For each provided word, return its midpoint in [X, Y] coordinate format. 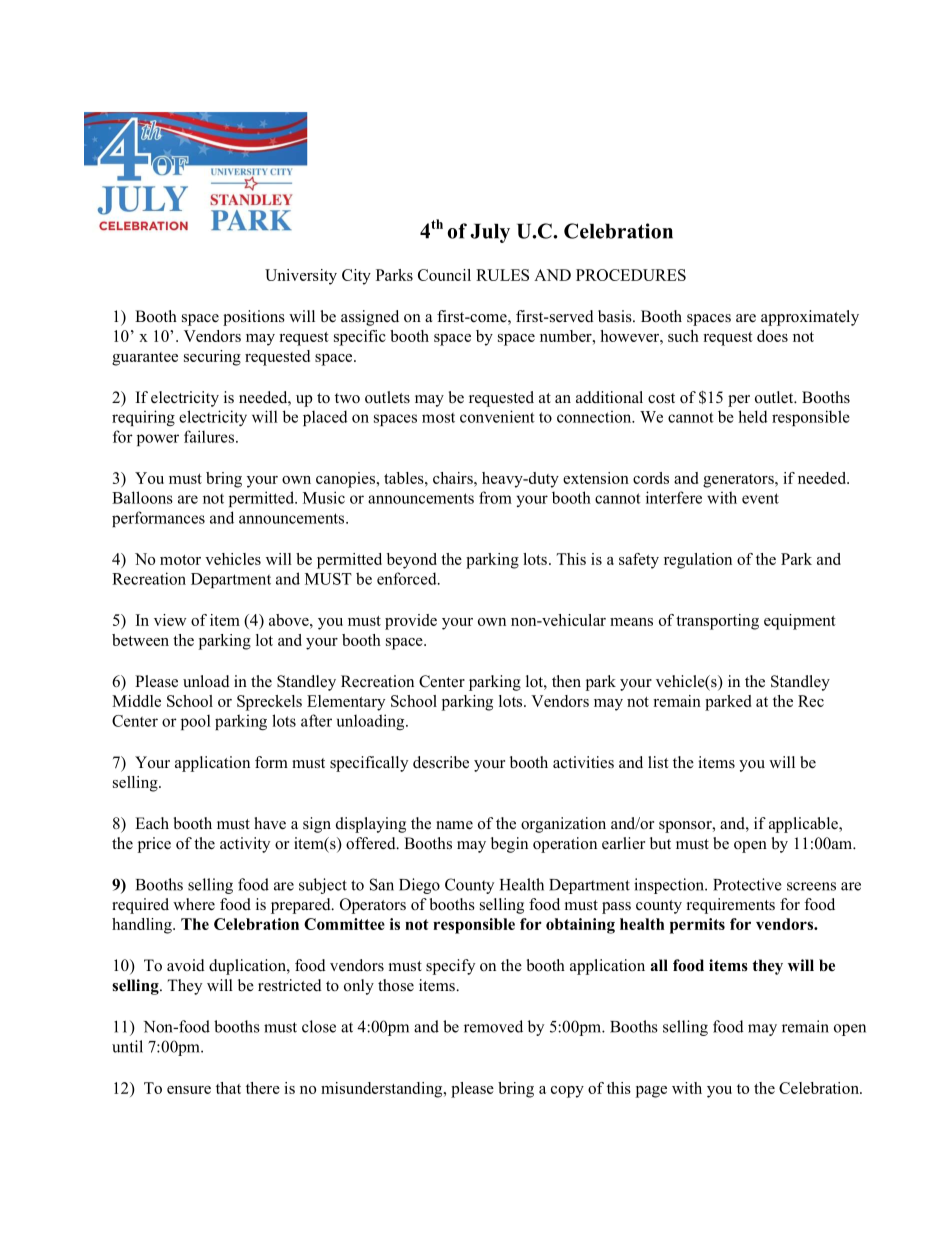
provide [411, 622]
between [140, 640]
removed [493, 1026]
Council [444, 275]
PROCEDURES [631, 275]
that [228, 1088]
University [301, 277]
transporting [717, 622]
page [651, 1092]
